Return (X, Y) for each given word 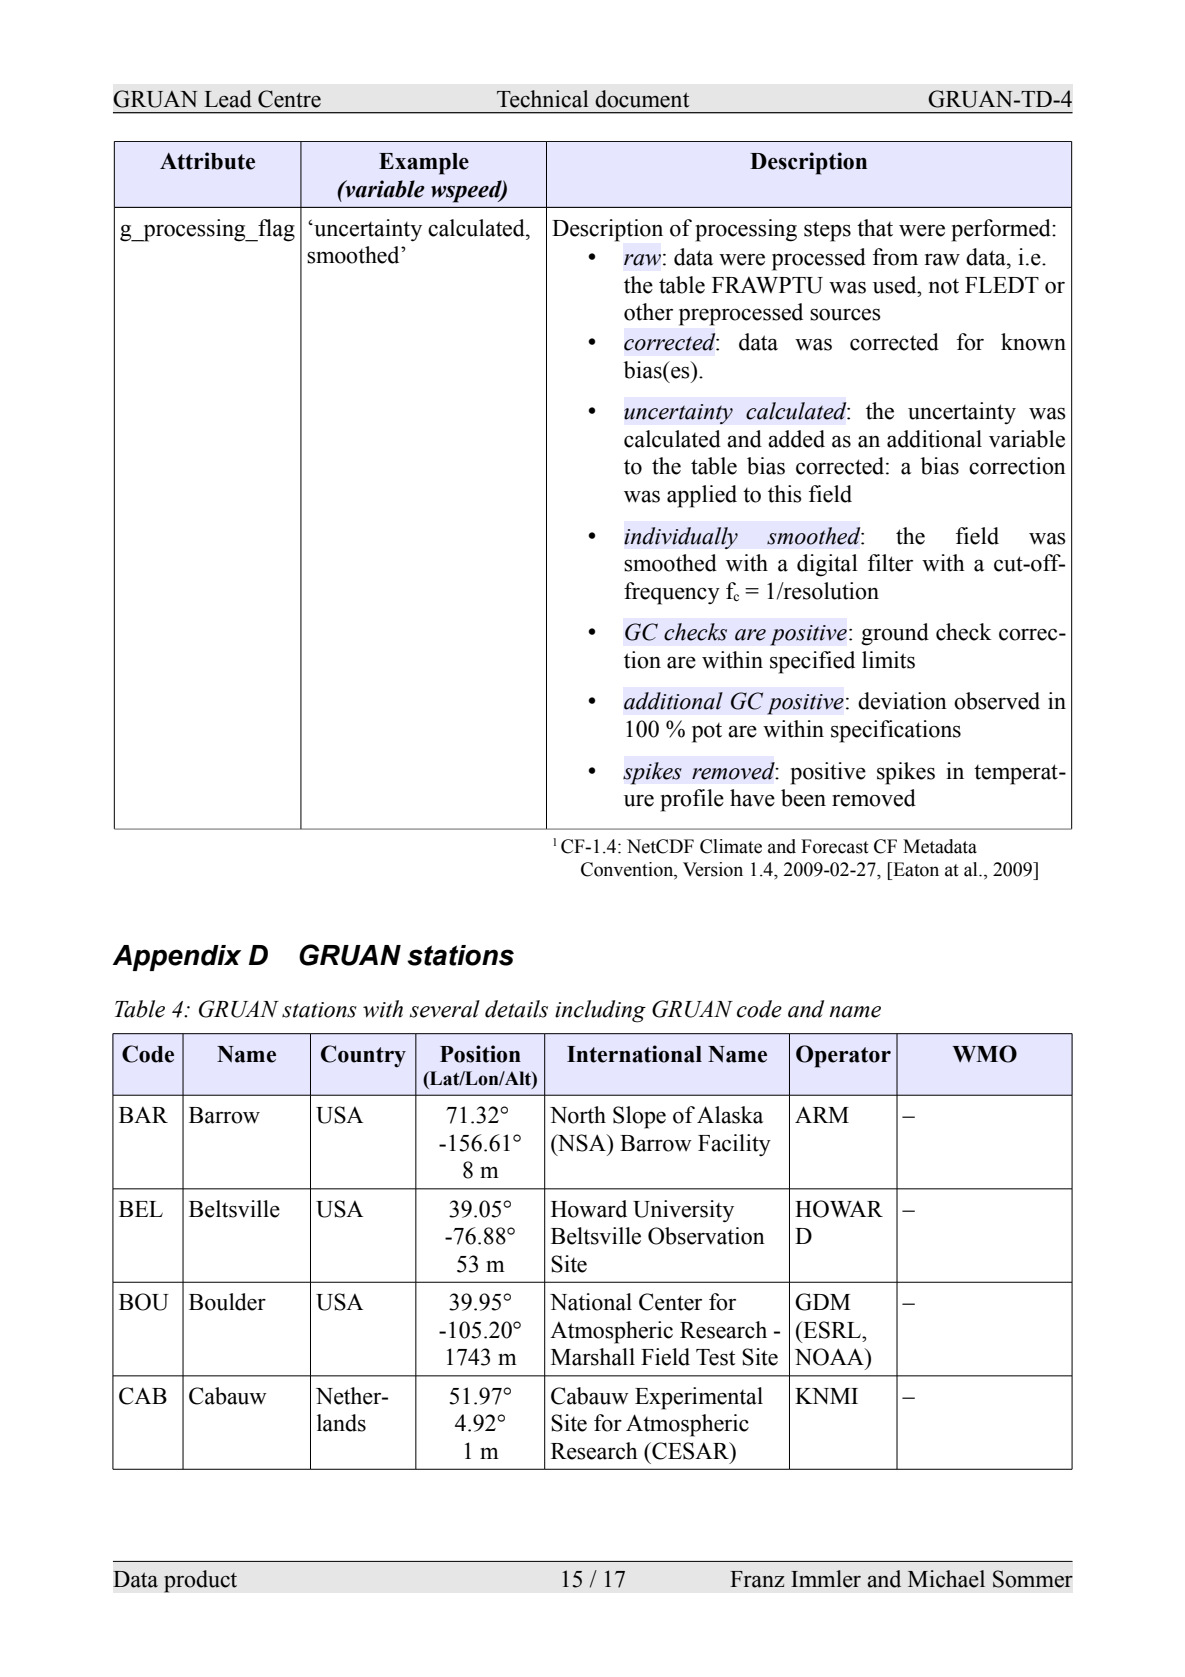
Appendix (177, 958)
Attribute (207, 161)
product (200, 1581)
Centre (289, 99)
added (796, 439)
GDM (822, 1302)
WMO (984, 1054)
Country (363, 1056)
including (600, 1011)
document (642, 99)
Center (670, 1302)
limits (888, 660)
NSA (581, 1143)
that (875, 228)
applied (702, 496)
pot (707, 733)
